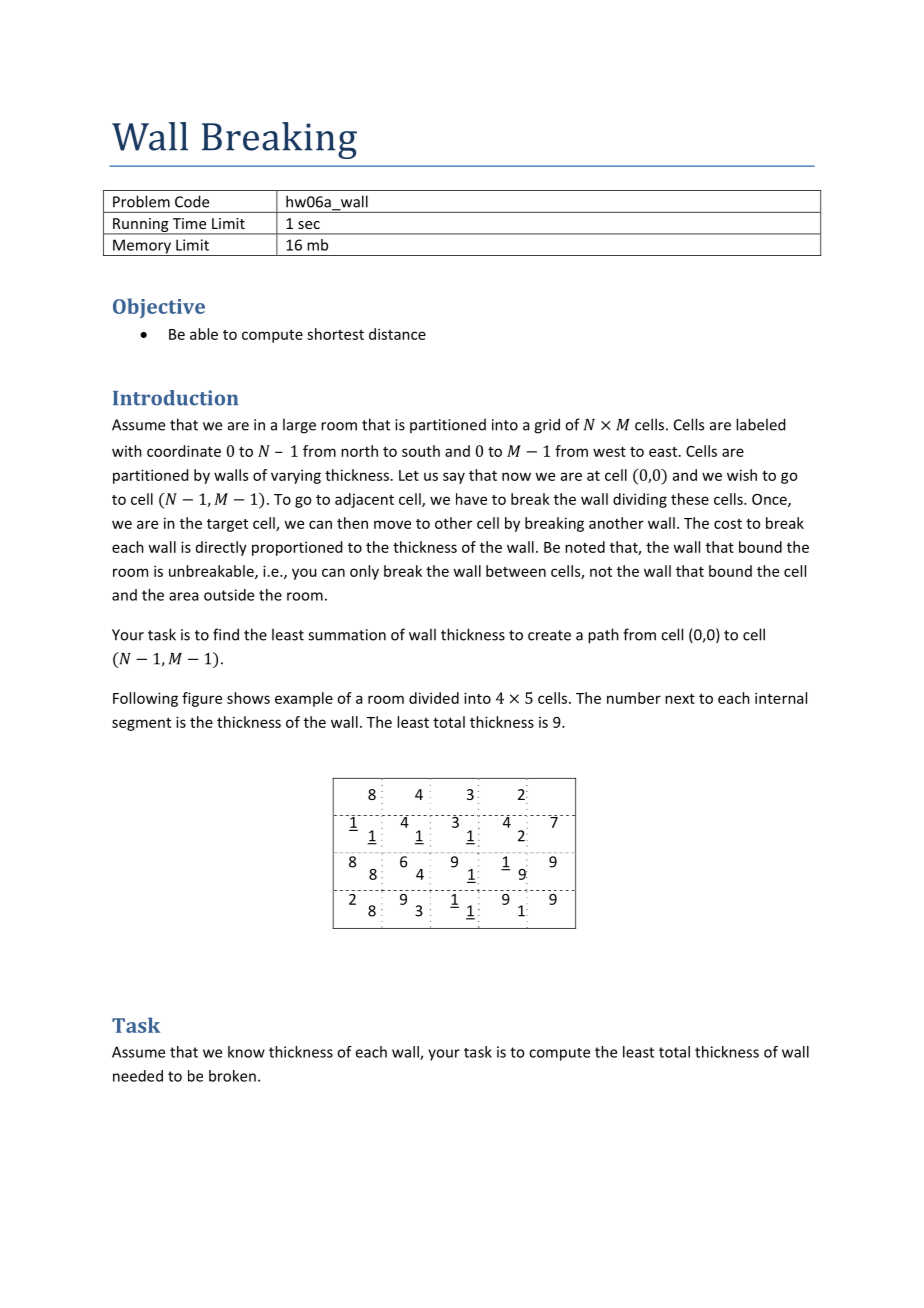 This screenshot has height=1308, width=924. Describe the element at coordinates (189, 223) in the screenshot. I see `Time` at that location.
